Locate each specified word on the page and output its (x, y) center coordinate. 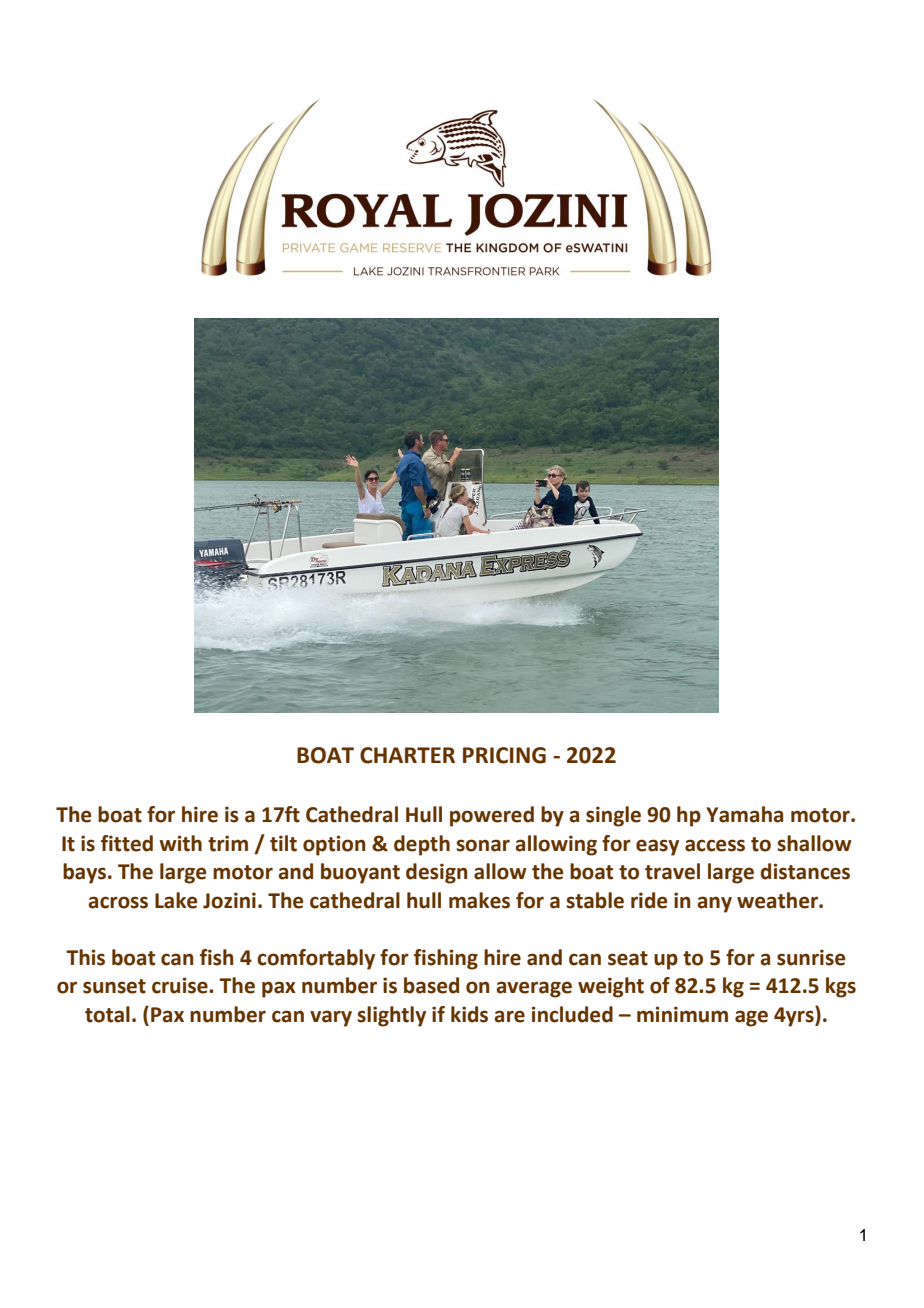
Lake (176, 900)
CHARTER (407, 755)
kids (469, 1014)
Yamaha (744, 814)
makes (479, 900)
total (107, 1014)
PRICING (504, 755)
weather (778, 900)
